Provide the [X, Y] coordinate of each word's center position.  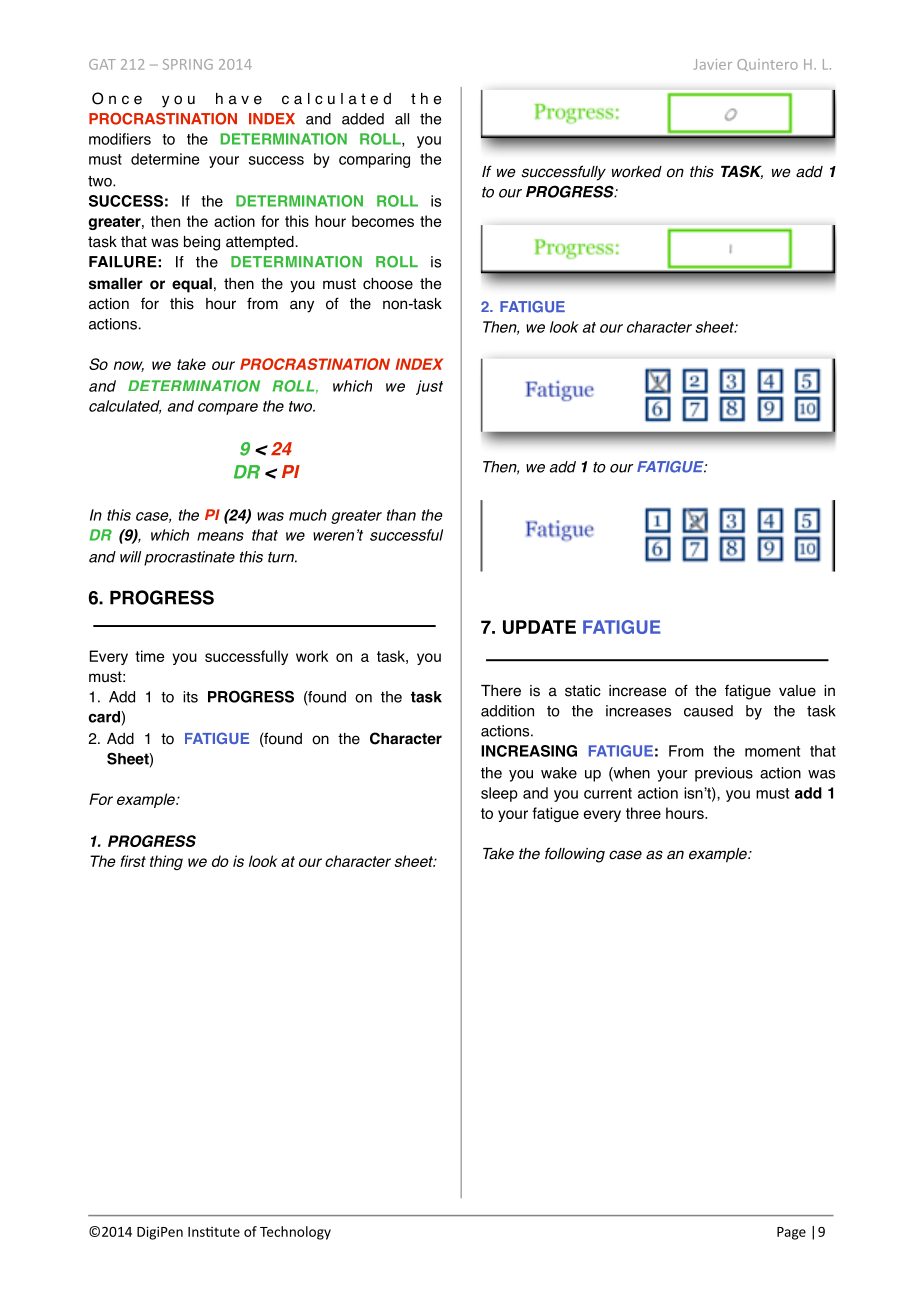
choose [388, 284]
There [501, 691]
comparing [374, 160]
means [220, 536]
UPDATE [539, 627]
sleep [499, 794]
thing [166, 862]
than [401, 515]
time [149, 656]
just [429, 387]
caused [708, 711]
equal [192, 285]
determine [165, 159]
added [363, 119]
